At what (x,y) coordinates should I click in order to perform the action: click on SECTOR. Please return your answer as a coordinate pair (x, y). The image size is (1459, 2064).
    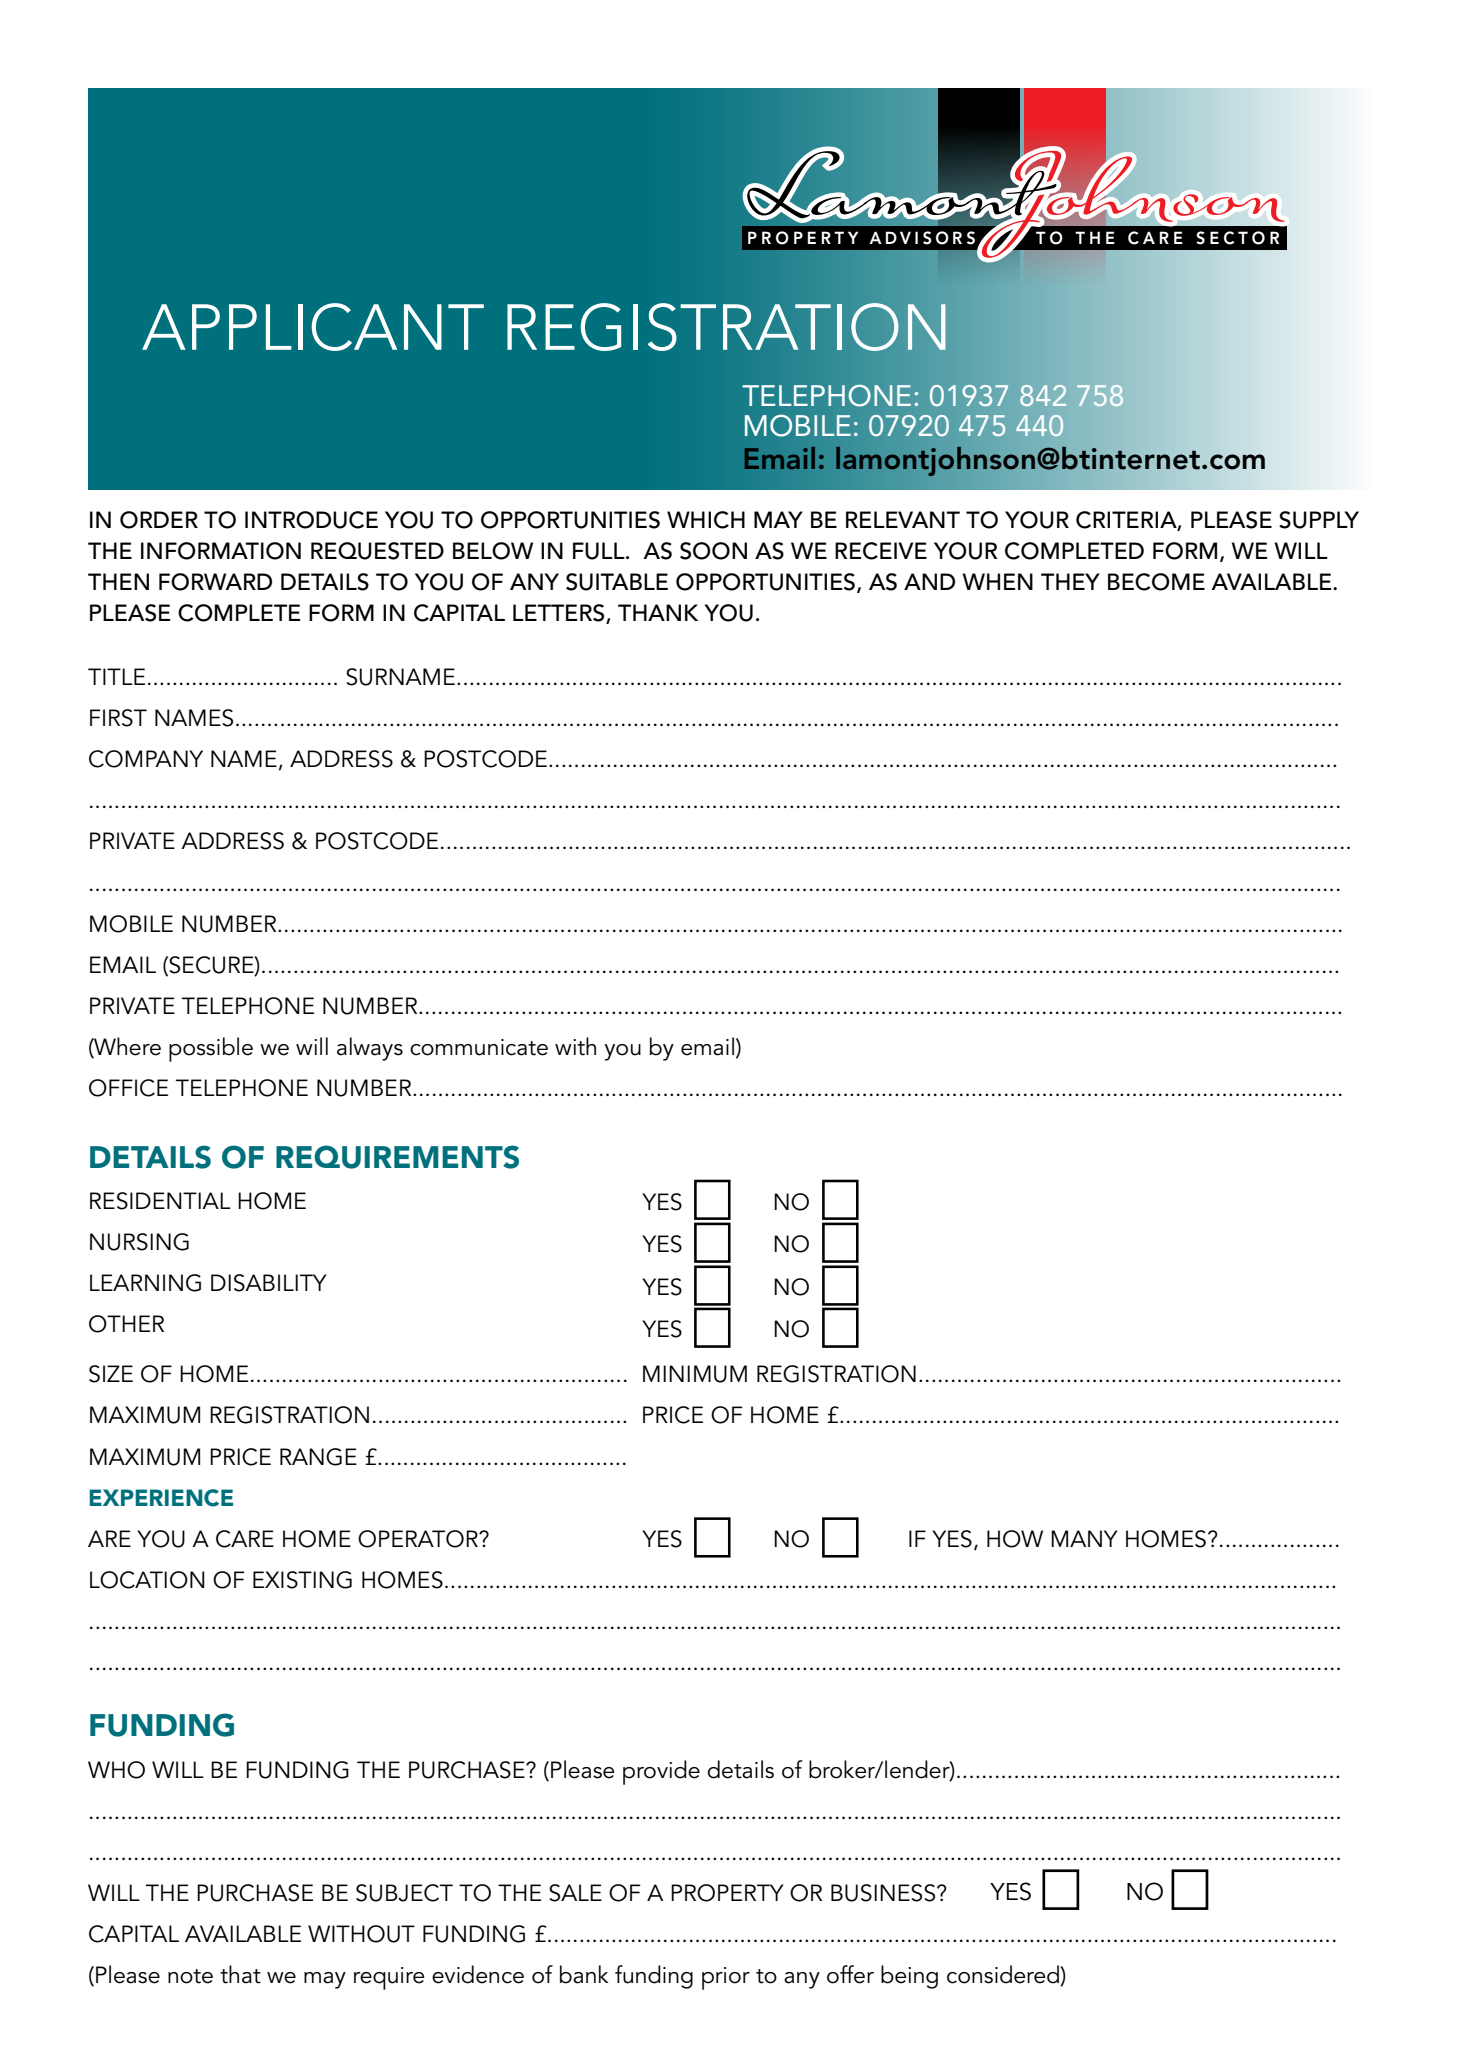
    Looking at the image, I should click on (1237, 238).
